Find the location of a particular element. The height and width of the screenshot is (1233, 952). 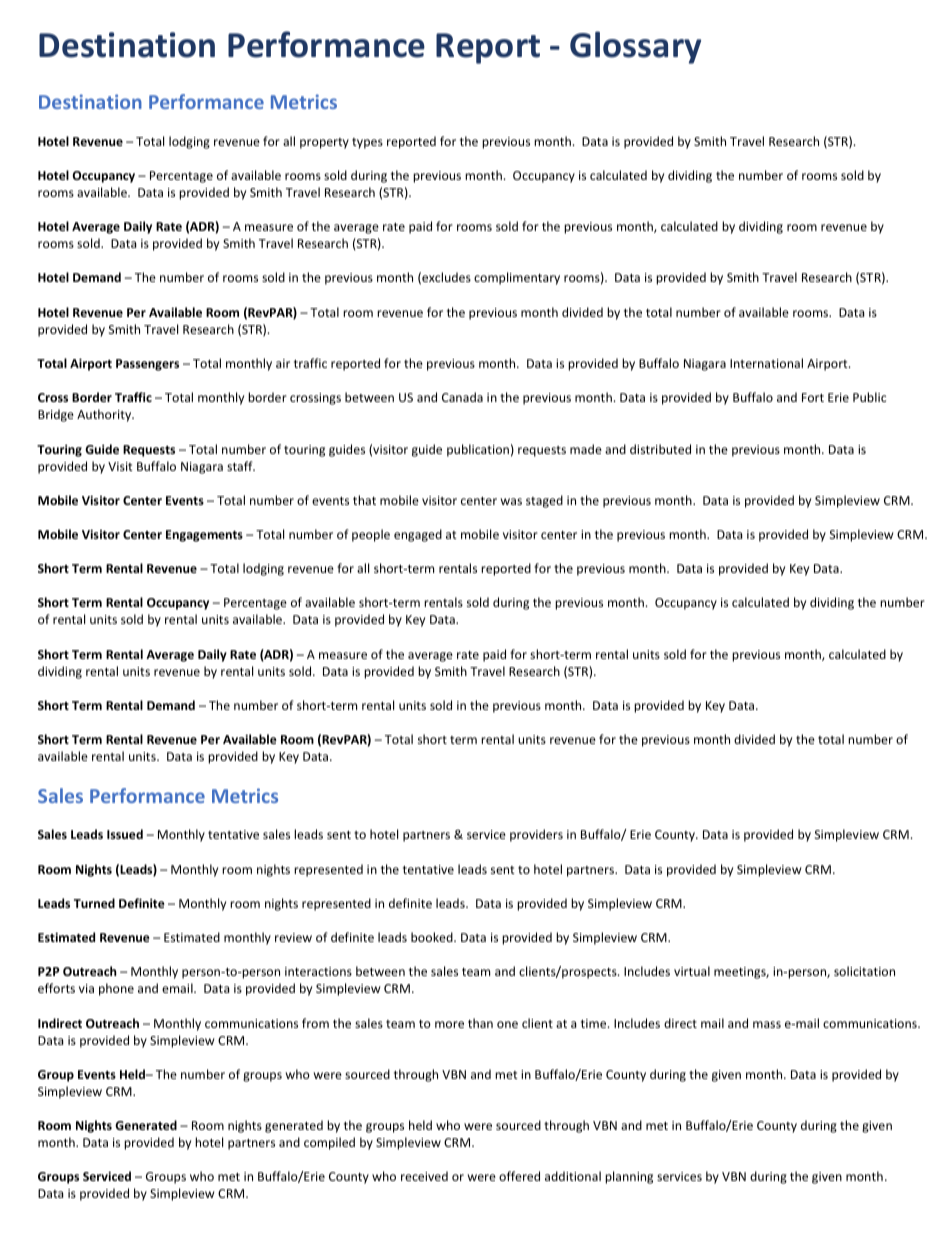

property is located at coordinates (324, 143).
